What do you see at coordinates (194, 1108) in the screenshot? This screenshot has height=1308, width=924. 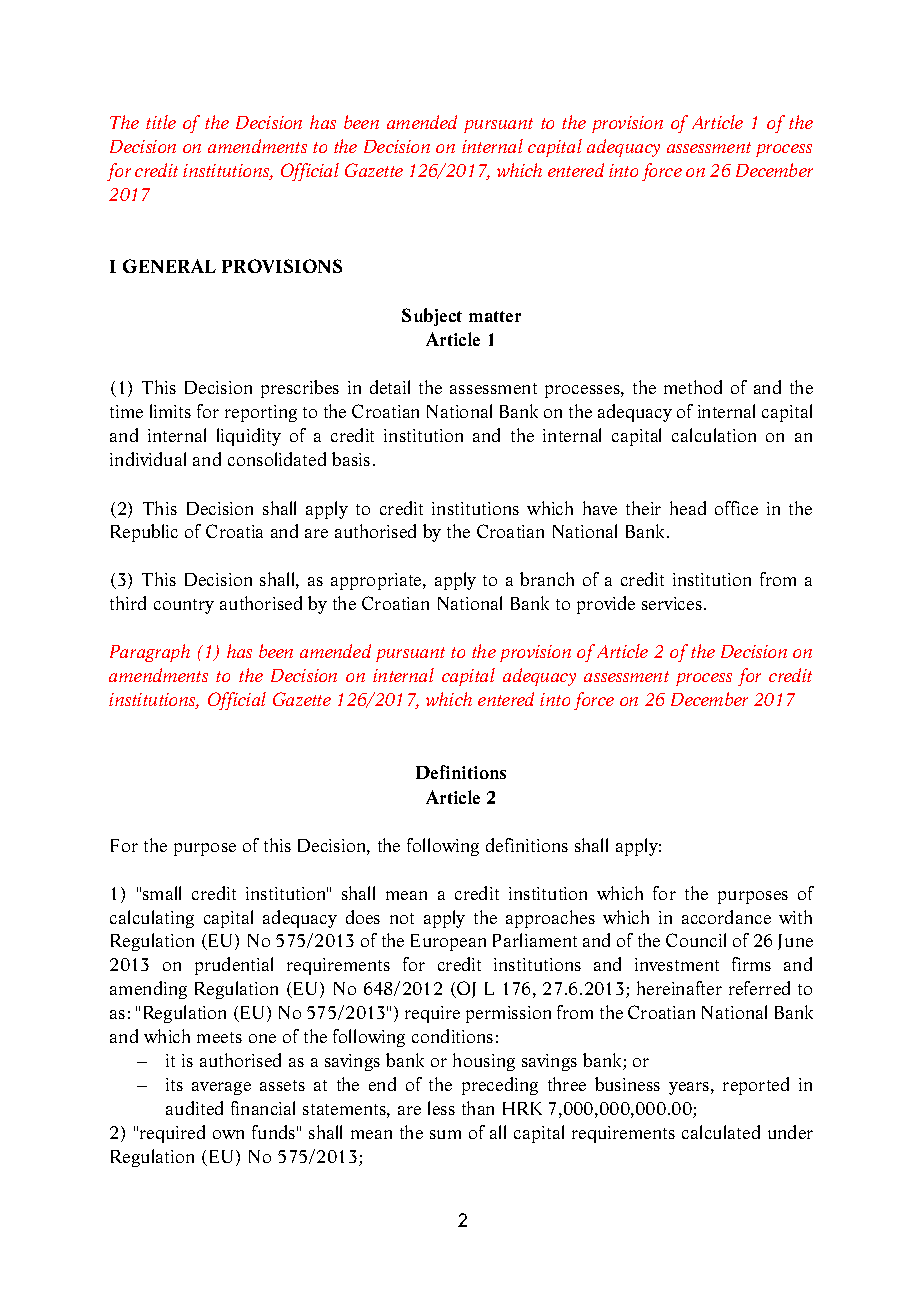 I see `audited` at bounding box center [194, 1108].
